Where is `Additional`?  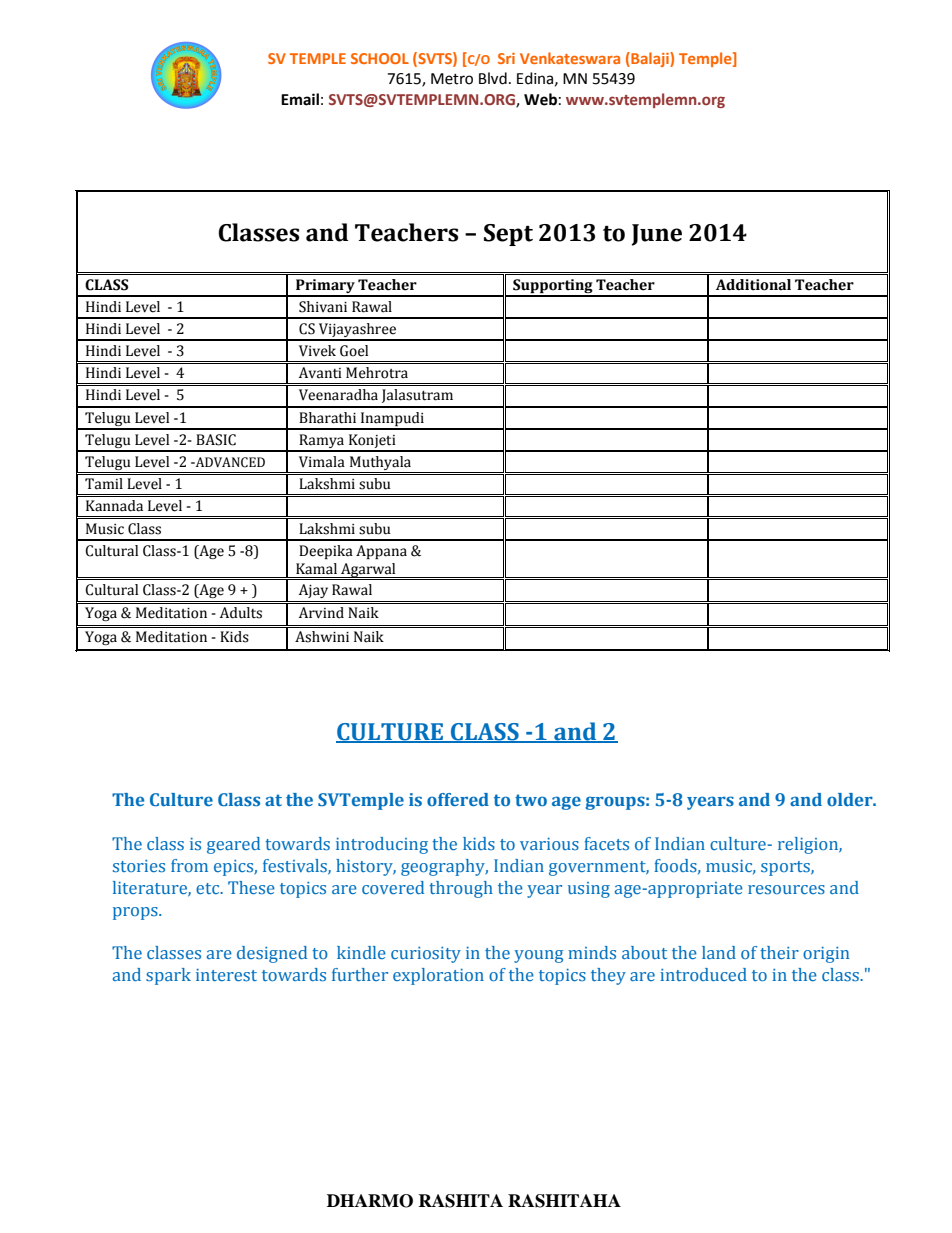 Additional is located at coordinates (753, 285).
